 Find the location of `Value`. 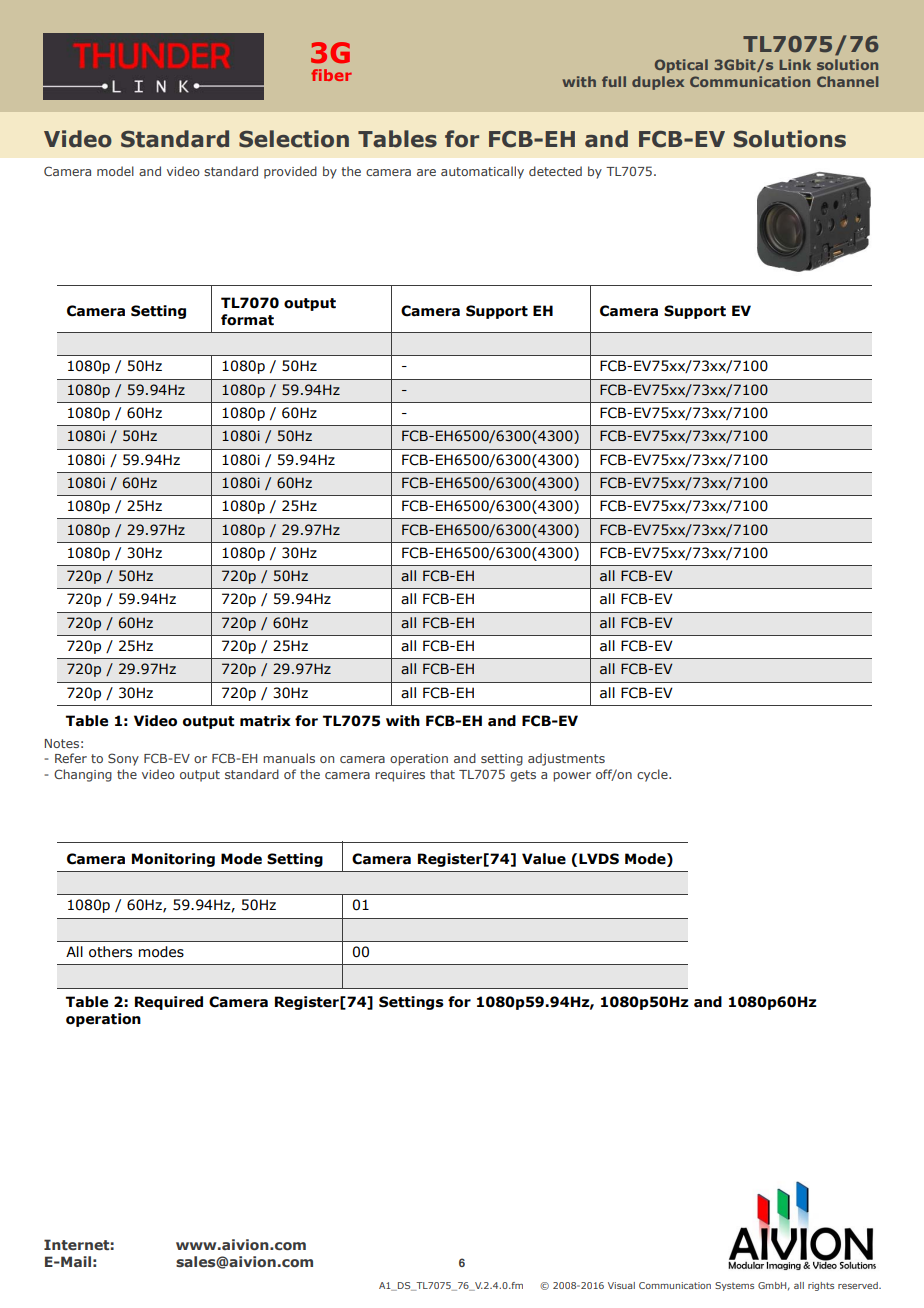

Value is located at coordinates (544, 859).
